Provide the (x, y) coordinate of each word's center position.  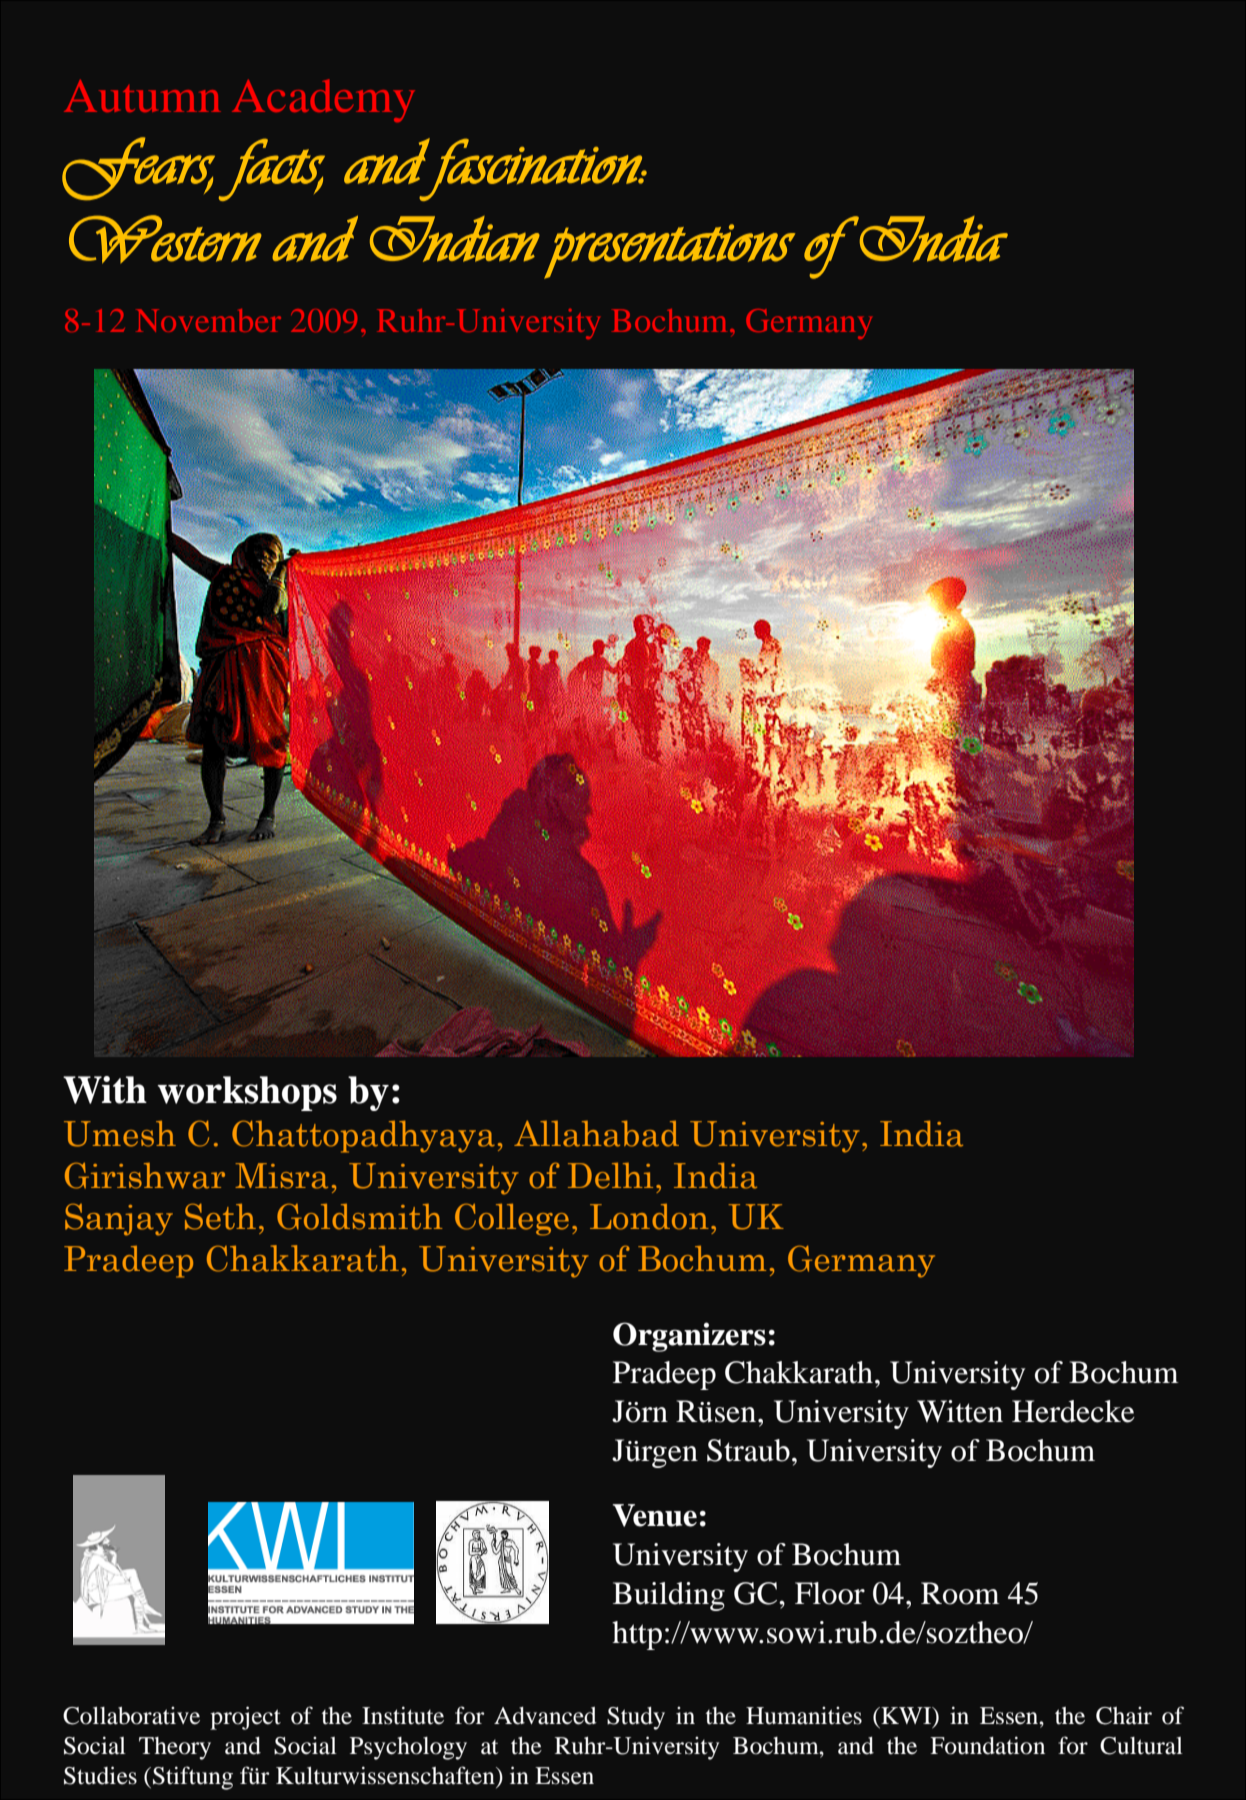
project (245, 1718)
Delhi (610, 1176)
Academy (323, 100)
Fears (138, 168)
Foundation (987, 1745)
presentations (669, 251)
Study (636, 1718)
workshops (247, 1093)
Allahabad (596, 1134)
